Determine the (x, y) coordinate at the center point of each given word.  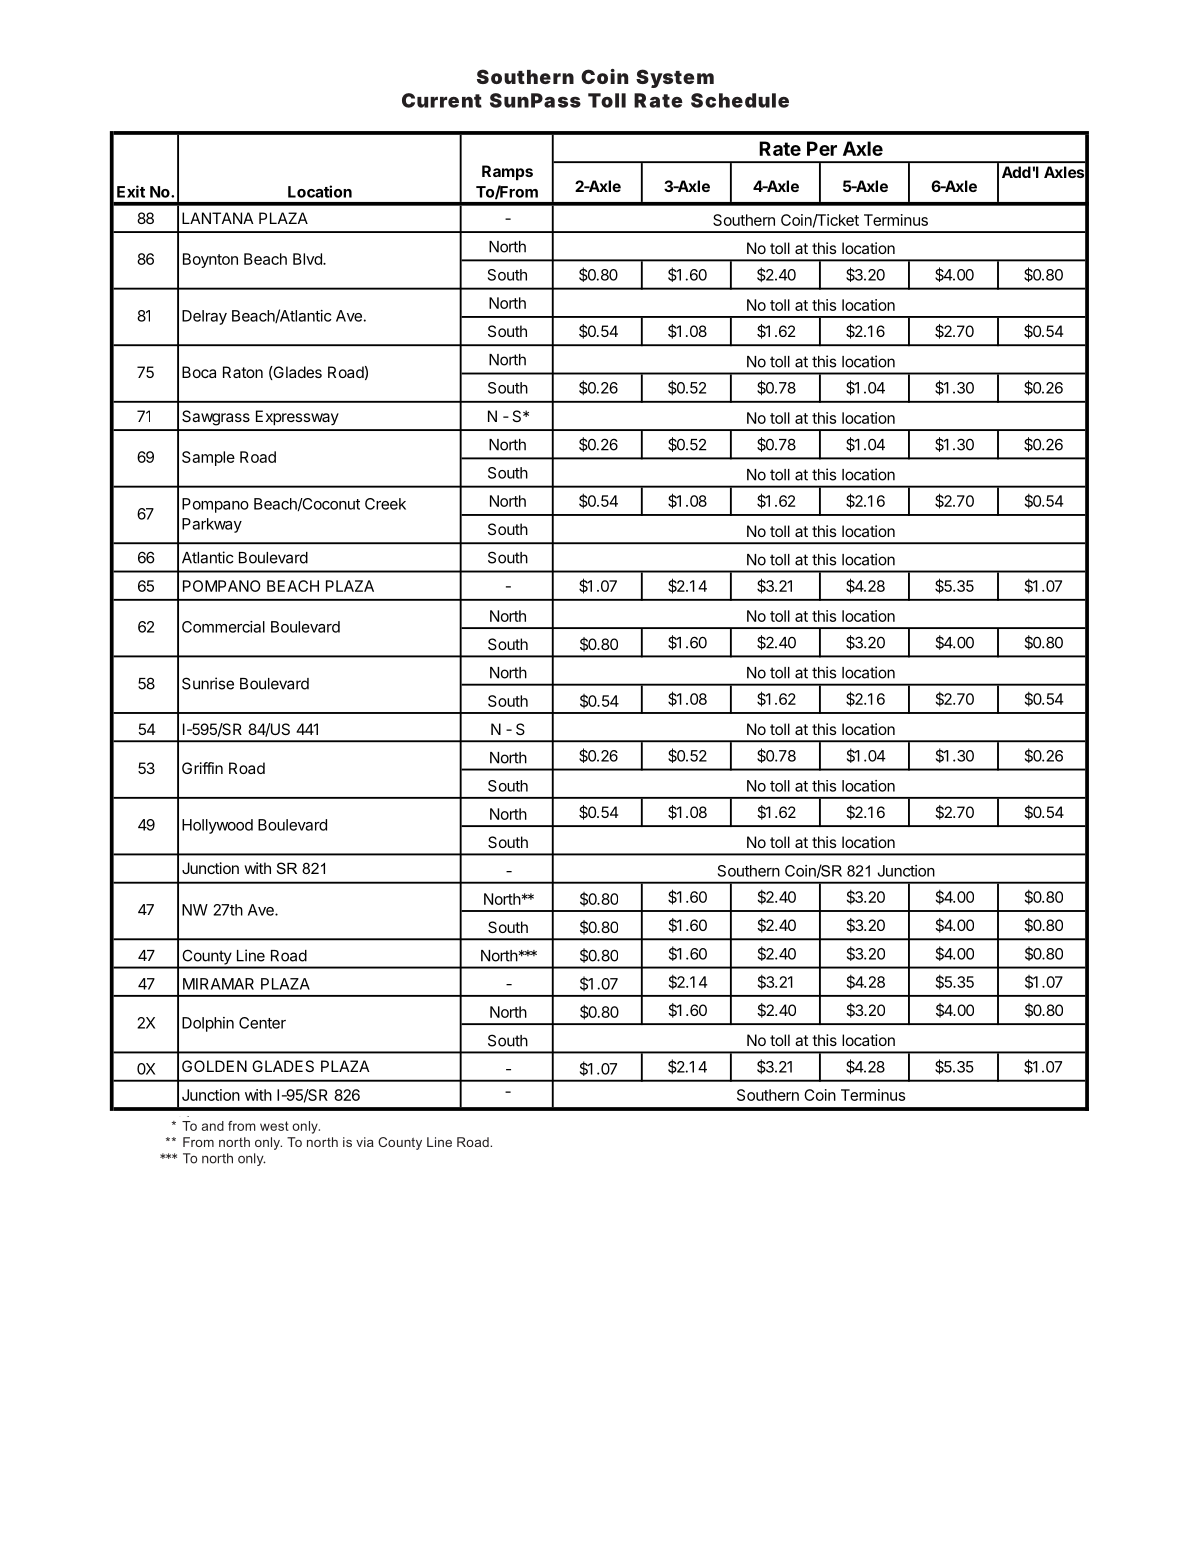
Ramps (507, 173)
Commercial (223, 627)
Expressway (297, 418)
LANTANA (218, 218)
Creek (385, 504)
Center (262, 1023)
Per (822, 148)
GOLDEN (214, 1066)
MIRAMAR (218, 984)
